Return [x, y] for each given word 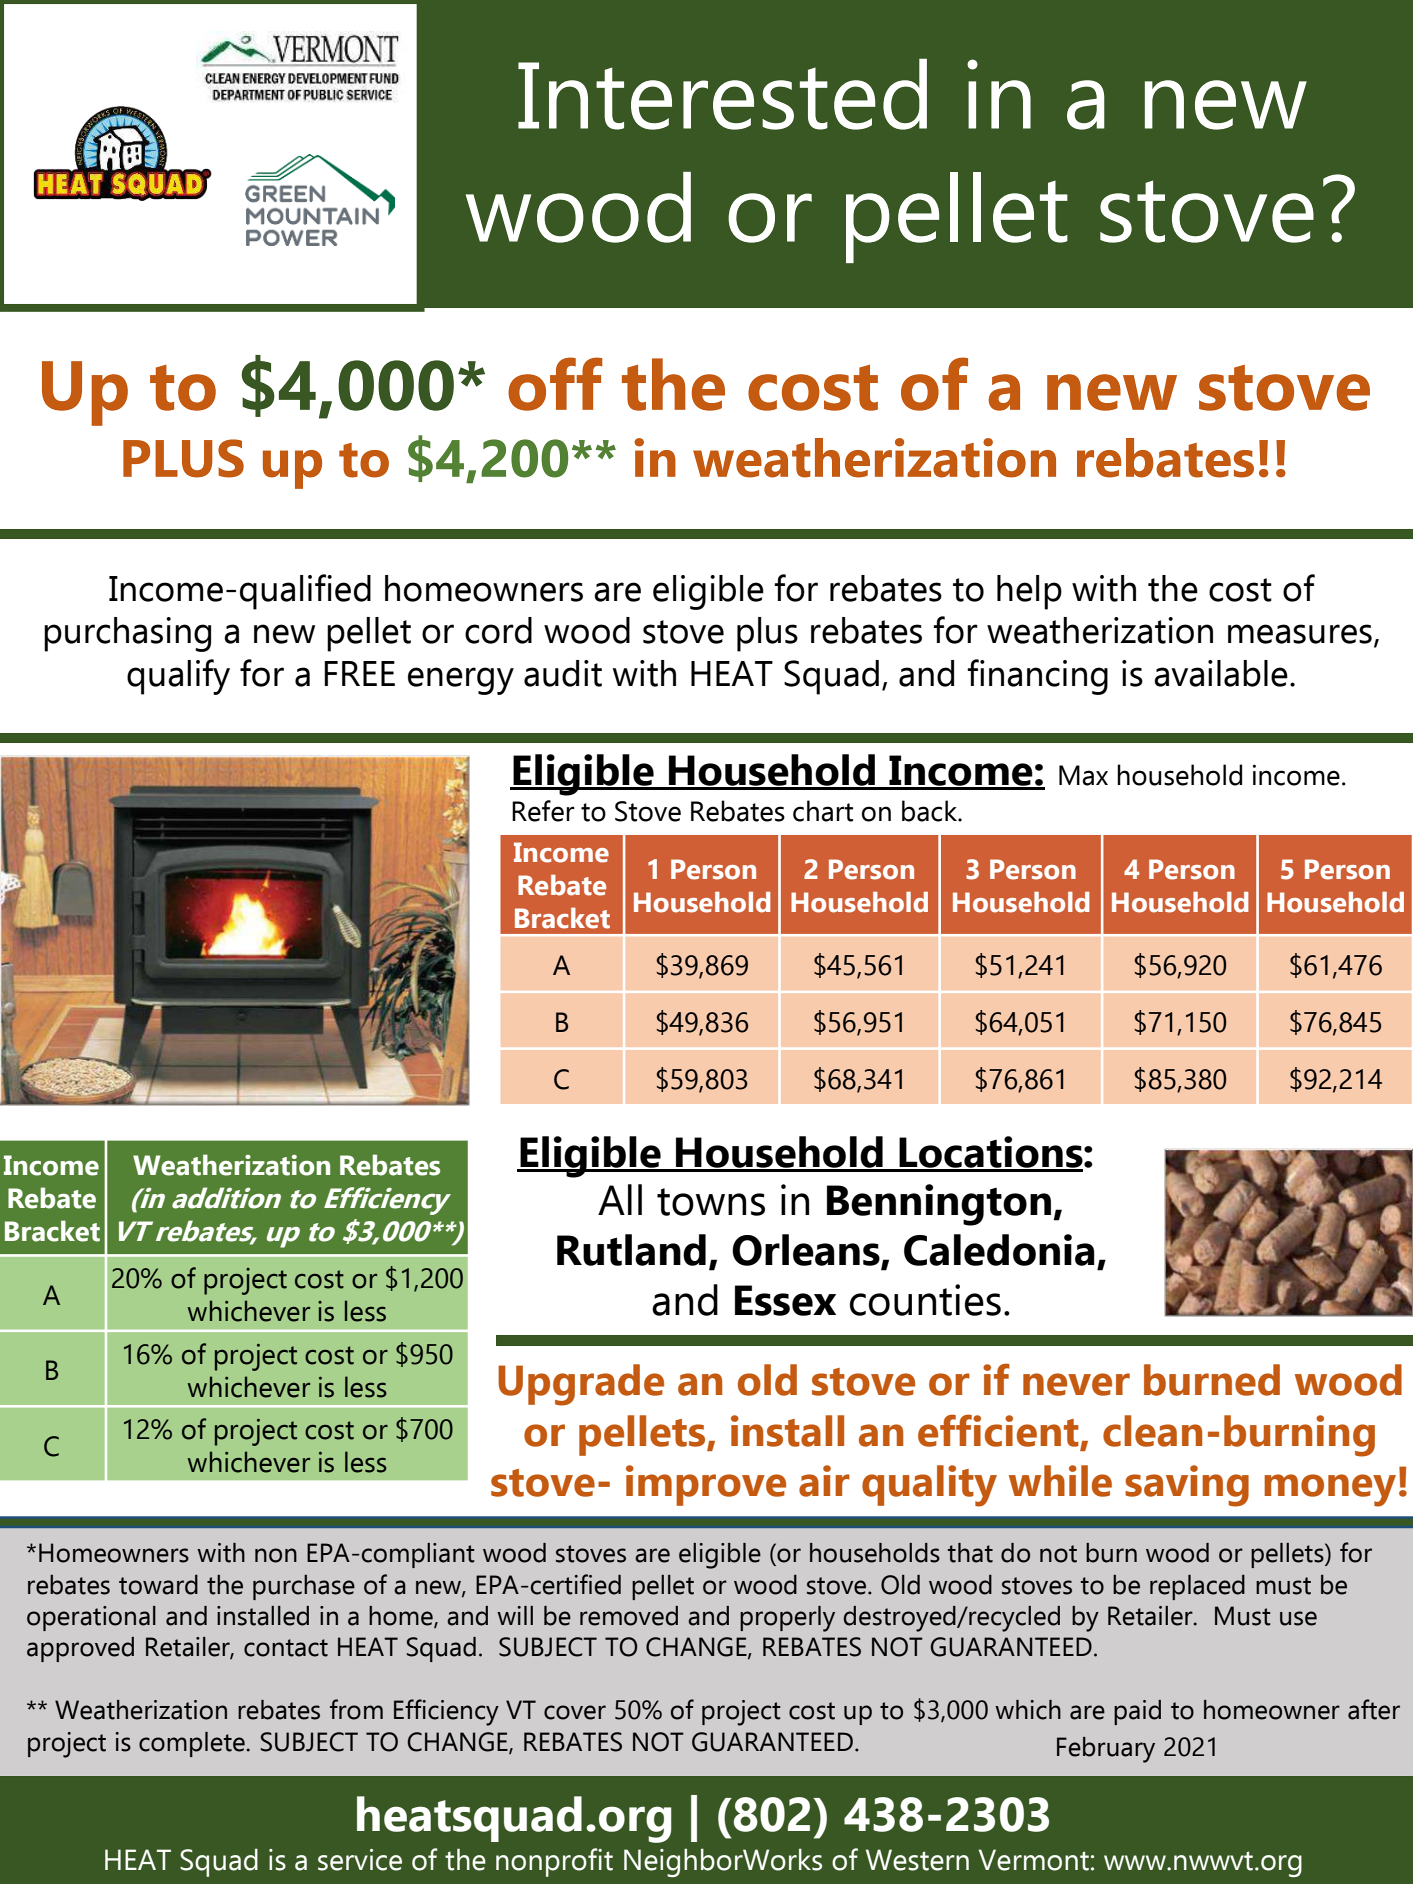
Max [1083, 775]
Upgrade [581, 1385]
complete [193, 1744]
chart [823, 811]
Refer [543, 811]
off [555, 384]
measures [1300, 634]
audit [563, 673]
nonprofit [554, 1862]
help [1029, 592]
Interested [722, 94]
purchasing [127, 634]
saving [1187, 1486]
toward [158, 1585]
